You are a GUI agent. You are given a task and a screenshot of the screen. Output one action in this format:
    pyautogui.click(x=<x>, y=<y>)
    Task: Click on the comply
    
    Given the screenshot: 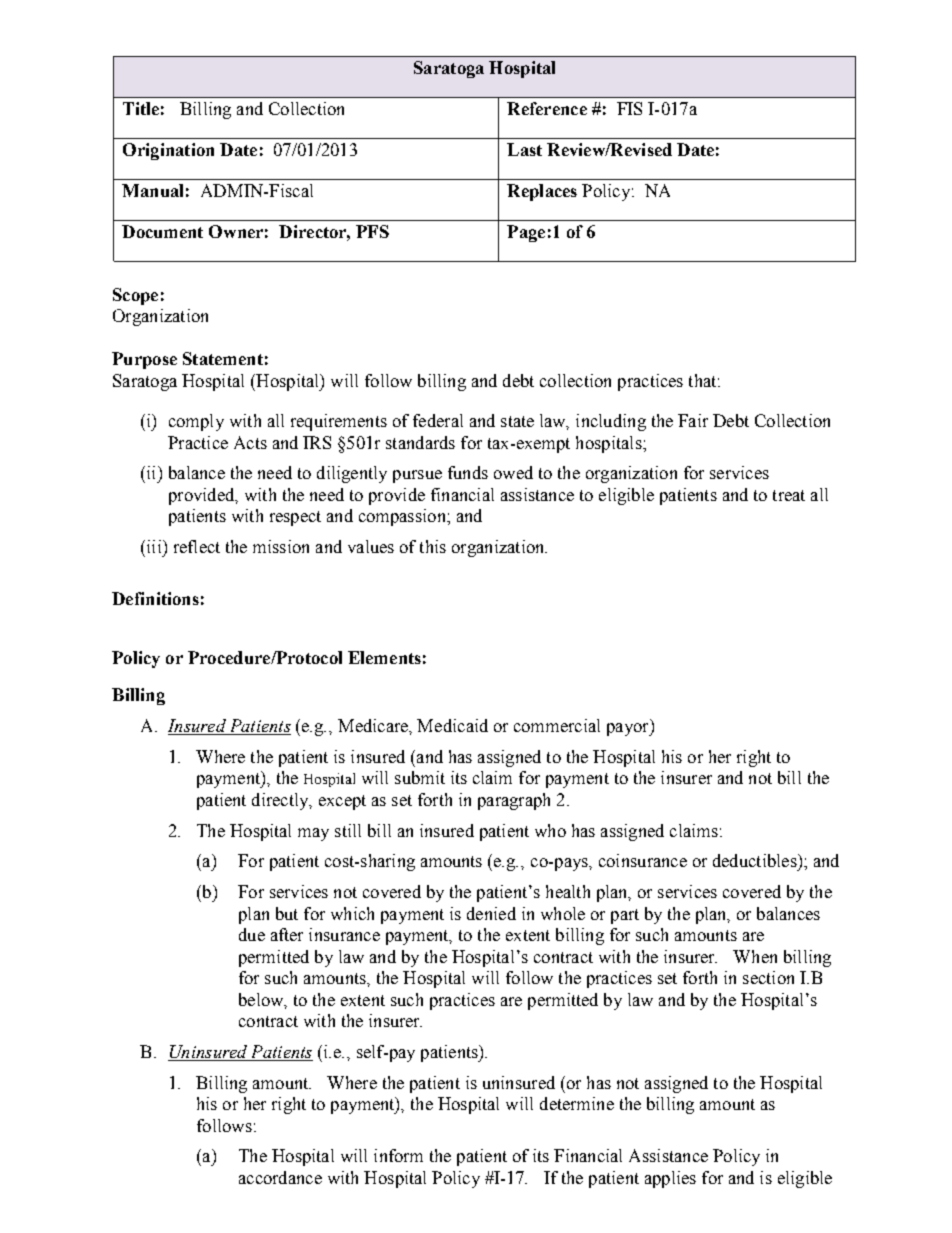 What is the action you would take?
    pyautogui.click(x=196, y=422)
